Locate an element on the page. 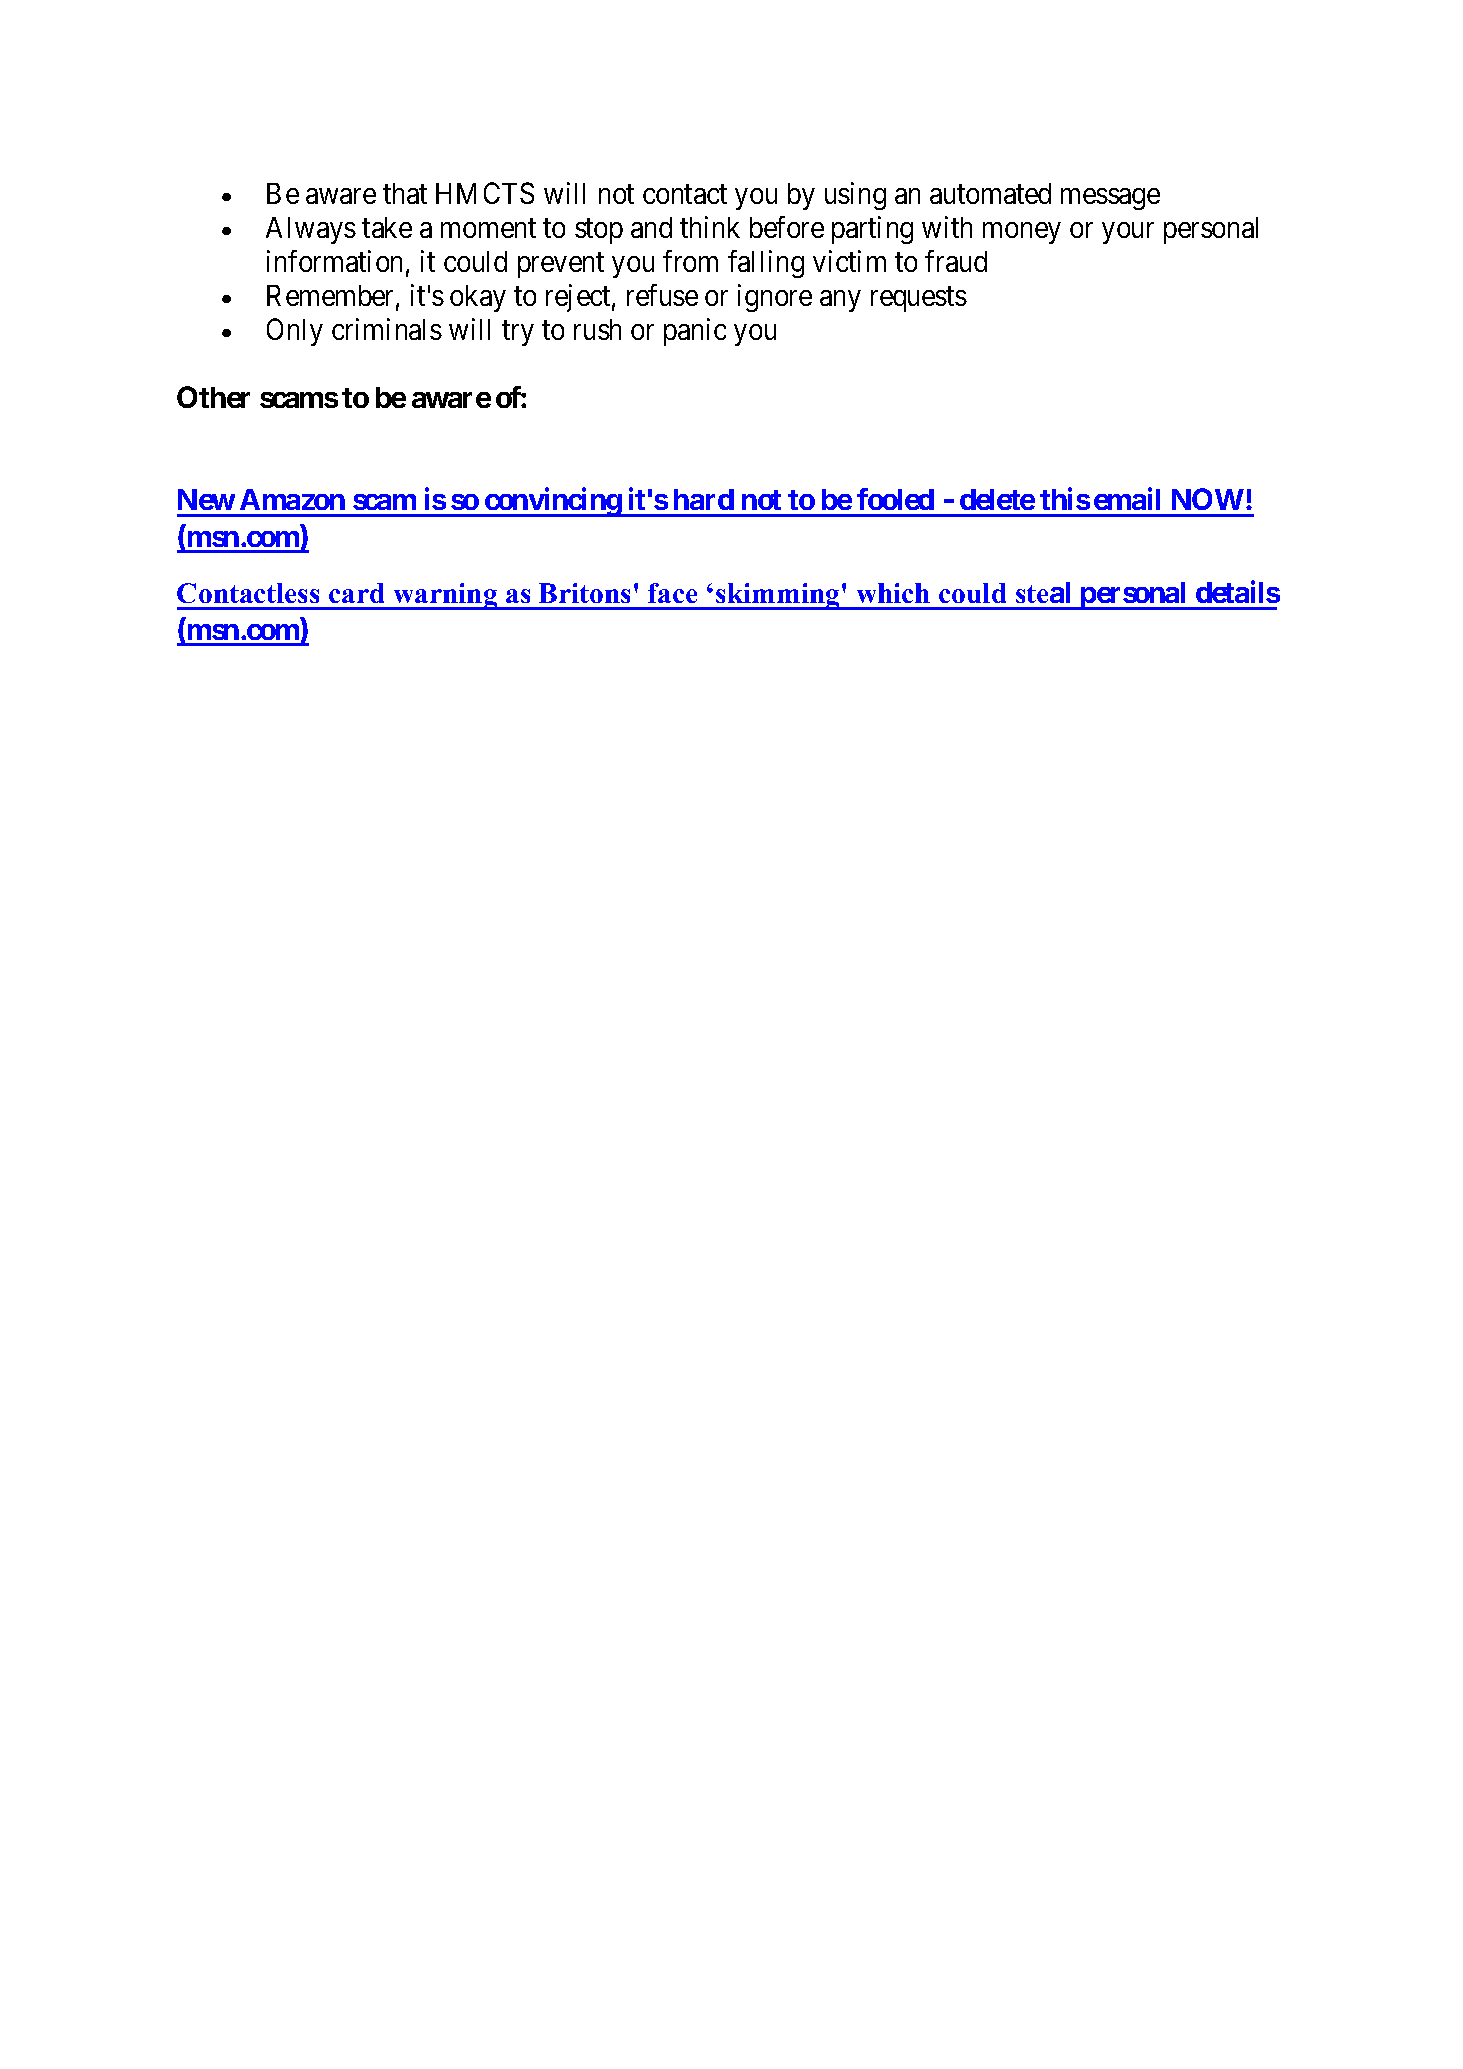  automated is located at coordinates (990, 193).
